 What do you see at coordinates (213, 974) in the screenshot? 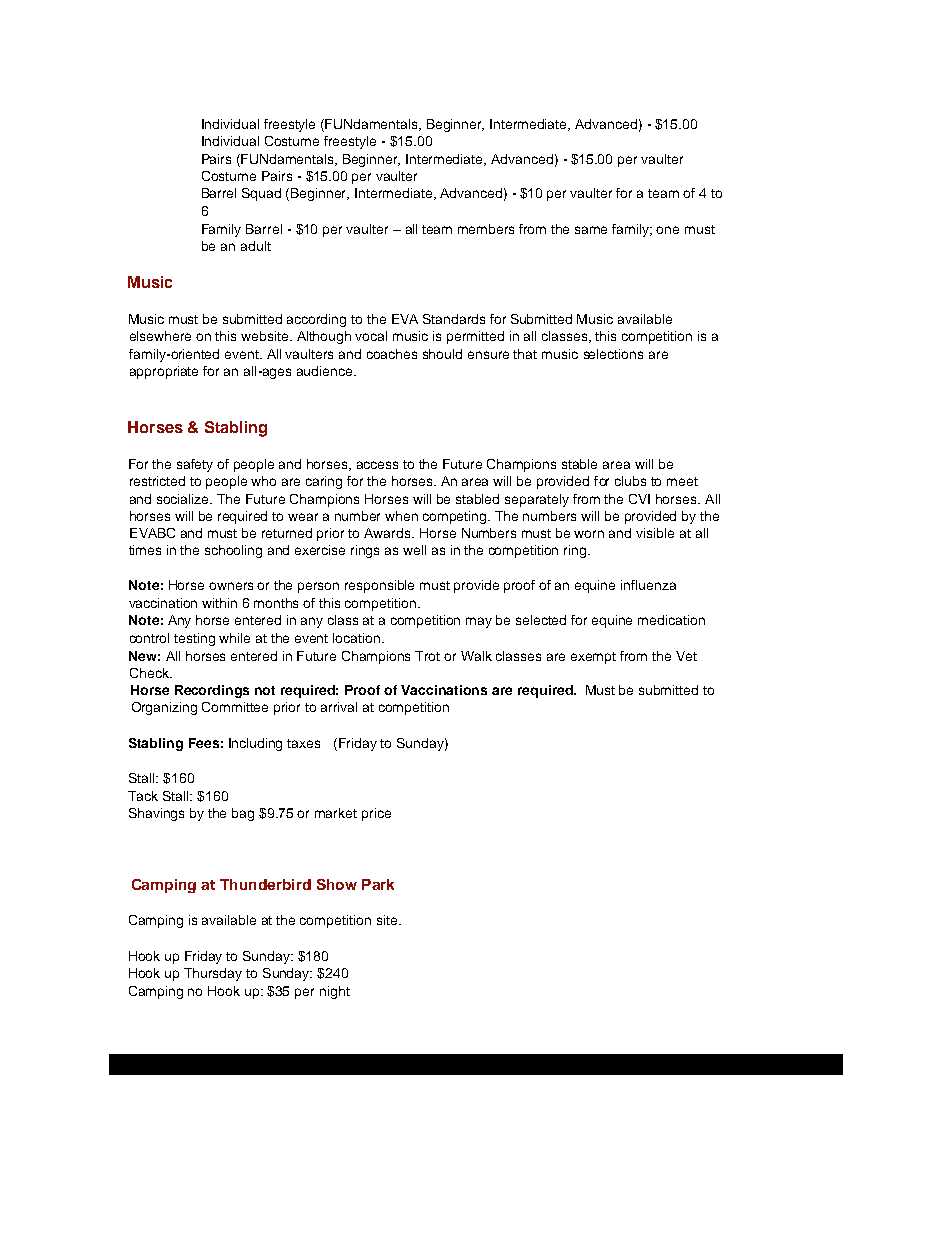
I see `Thursday` at bounding box center [213, 974].
